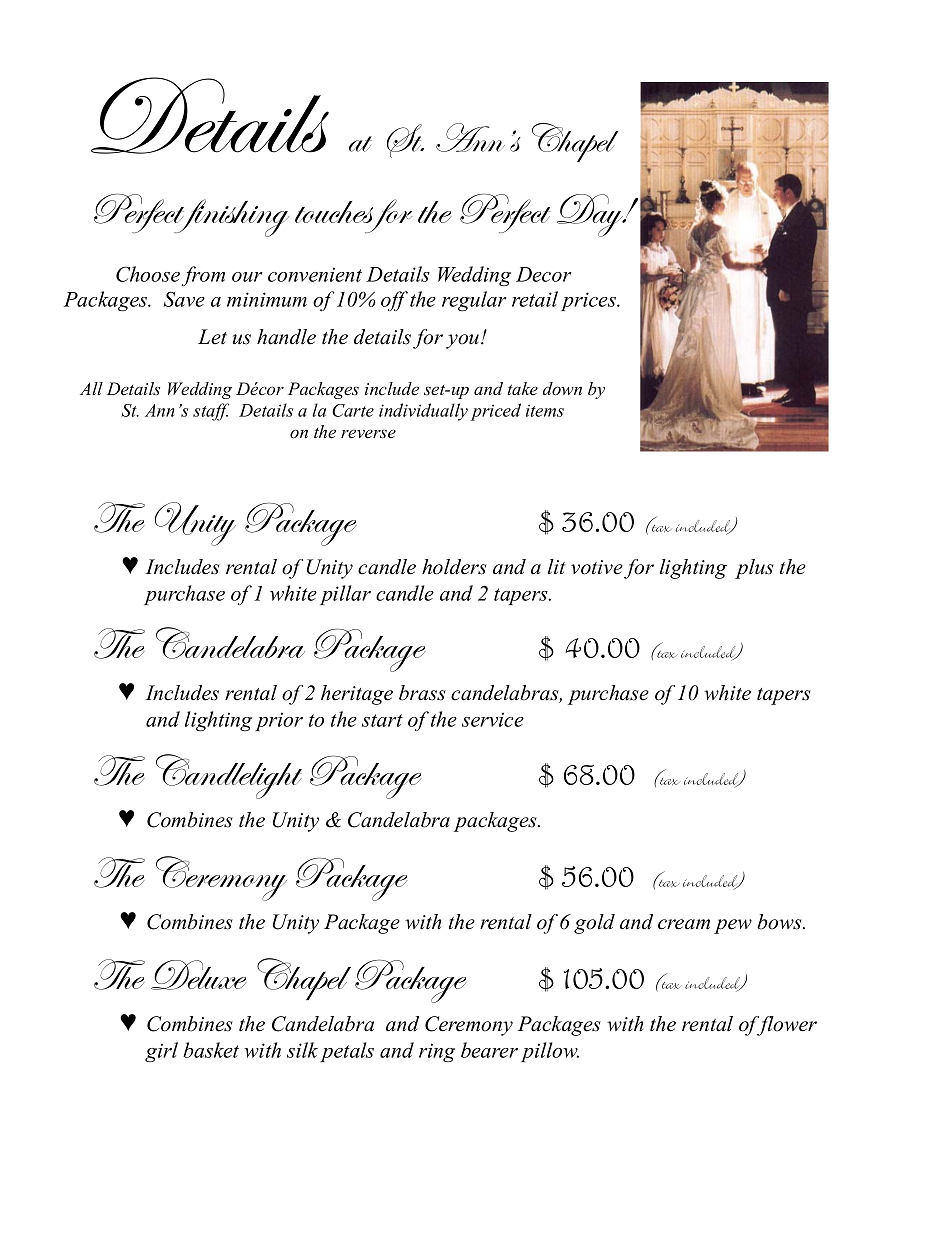  I want to click on prices, so click(589, 301).
